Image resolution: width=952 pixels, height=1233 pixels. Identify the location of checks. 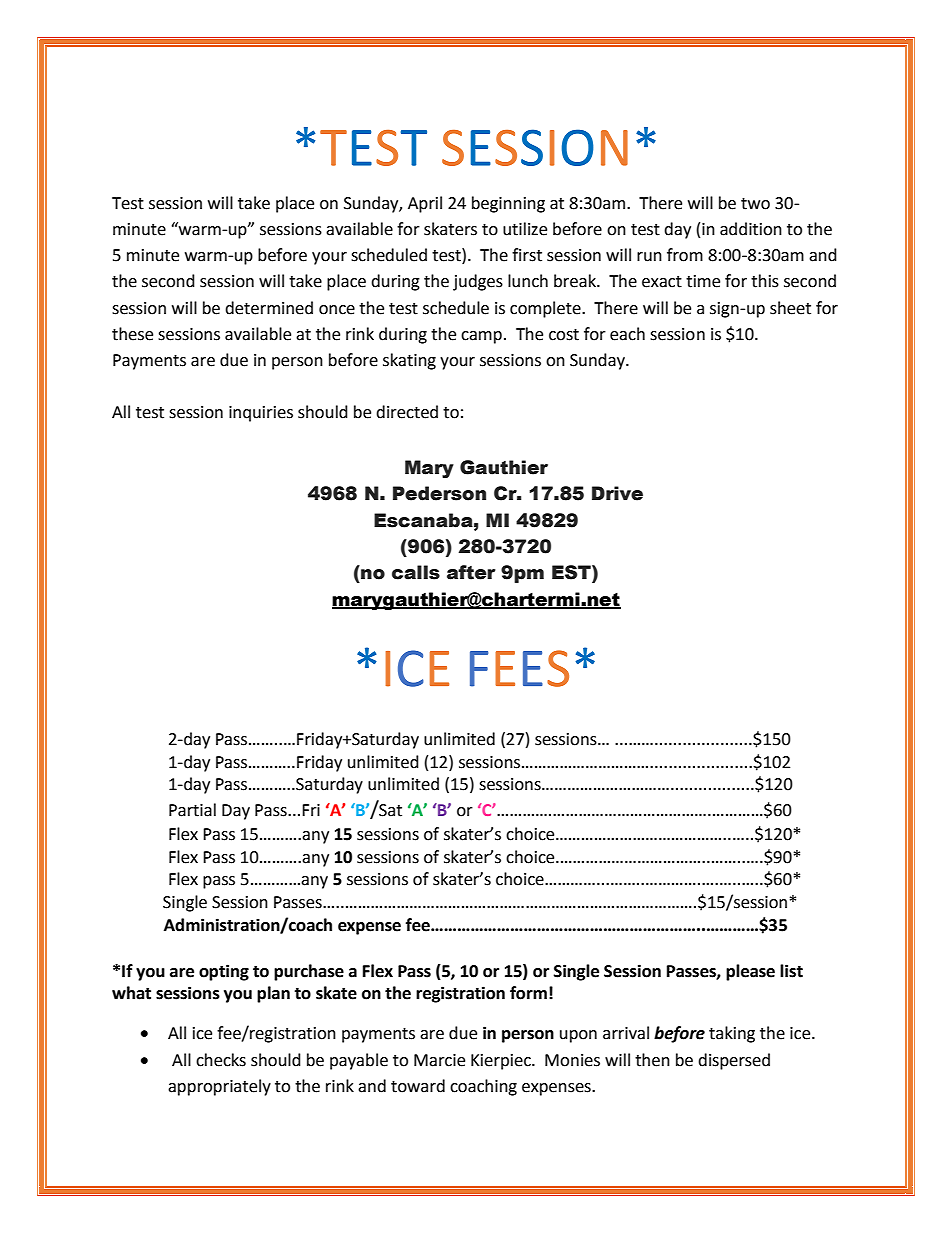
(221, 1060).
